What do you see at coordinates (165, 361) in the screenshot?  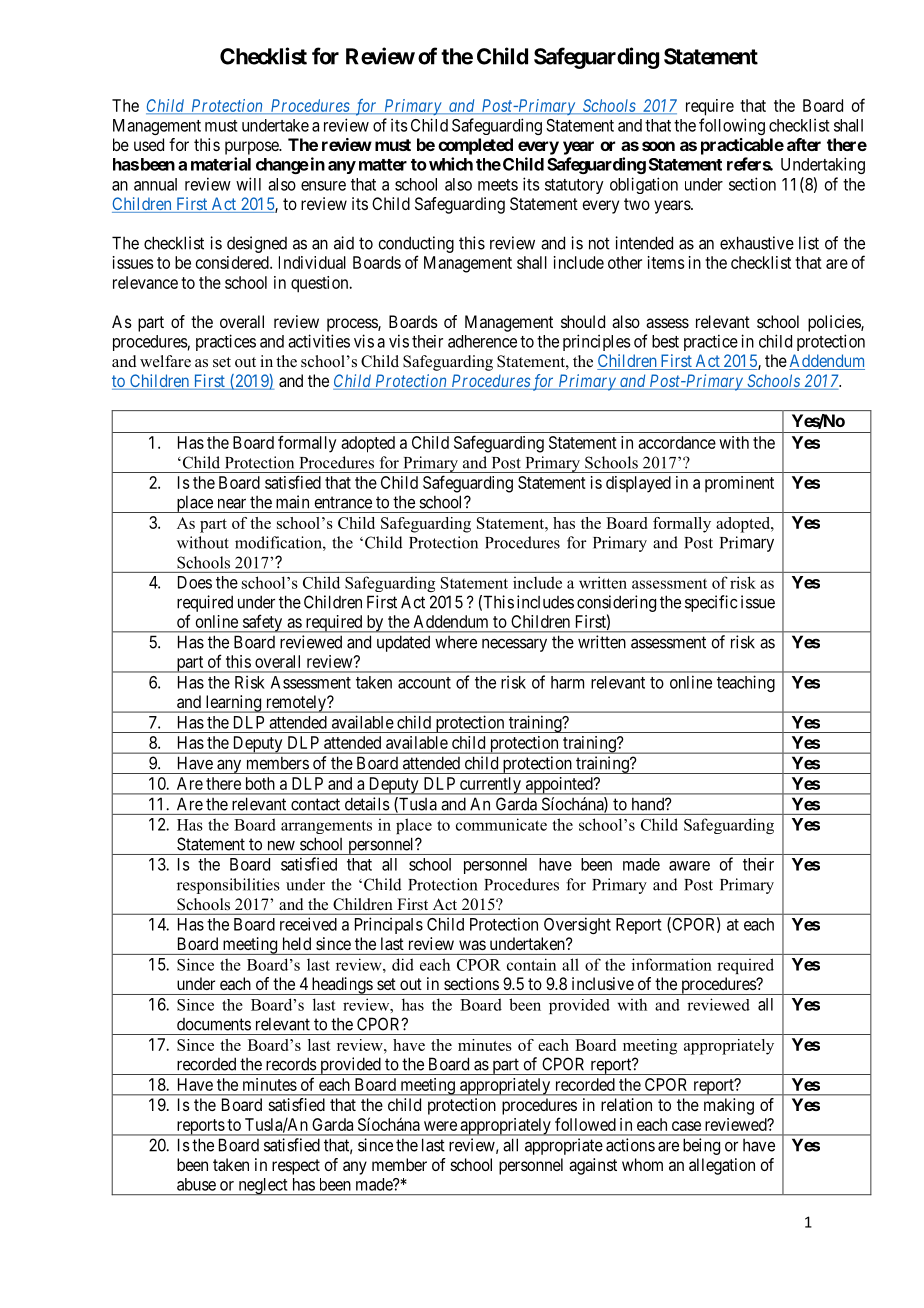 I see `welfare` at bounding box center [165, 361].
